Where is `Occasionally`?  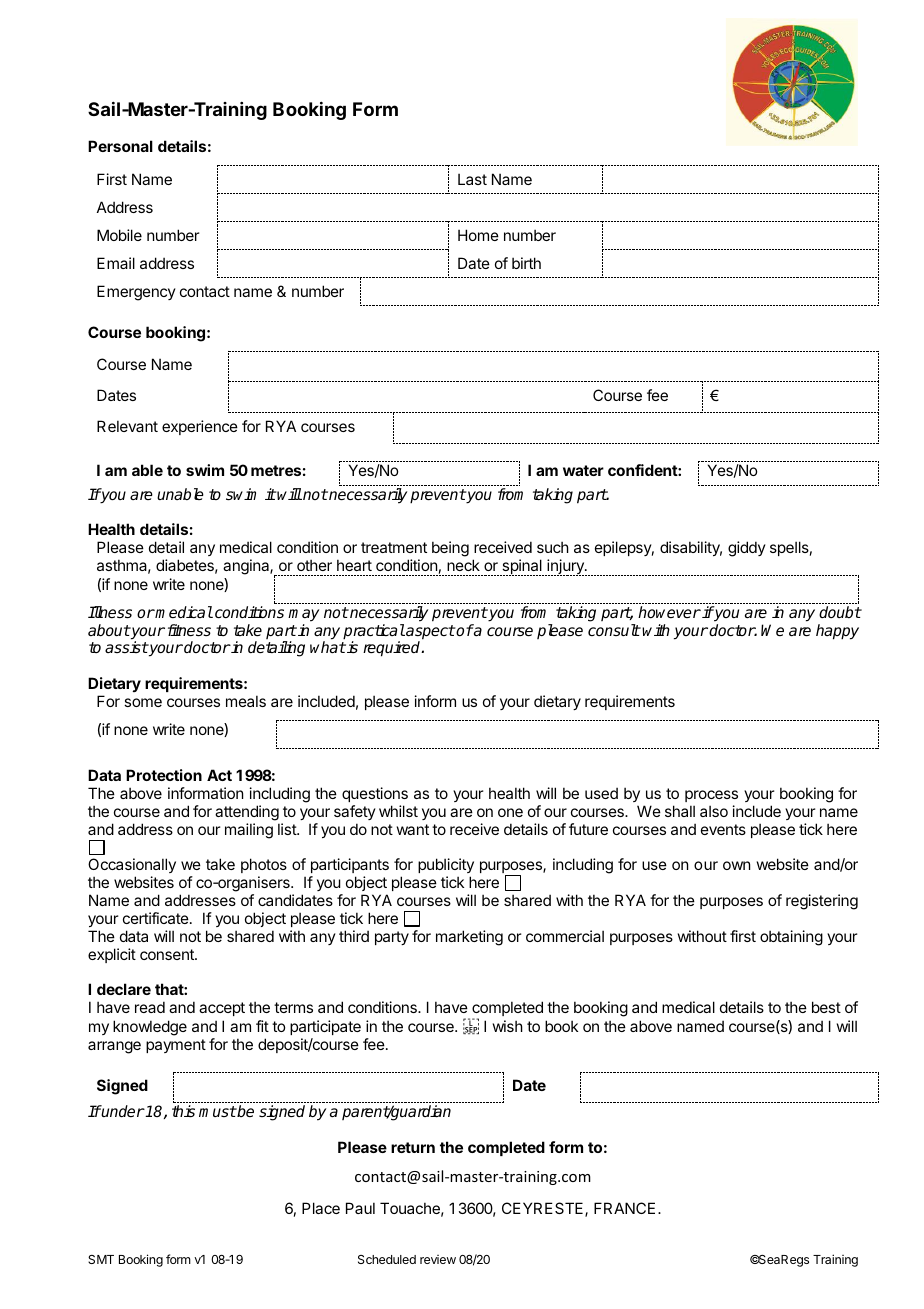
Occasionally is located at coordinates (132, 865).
